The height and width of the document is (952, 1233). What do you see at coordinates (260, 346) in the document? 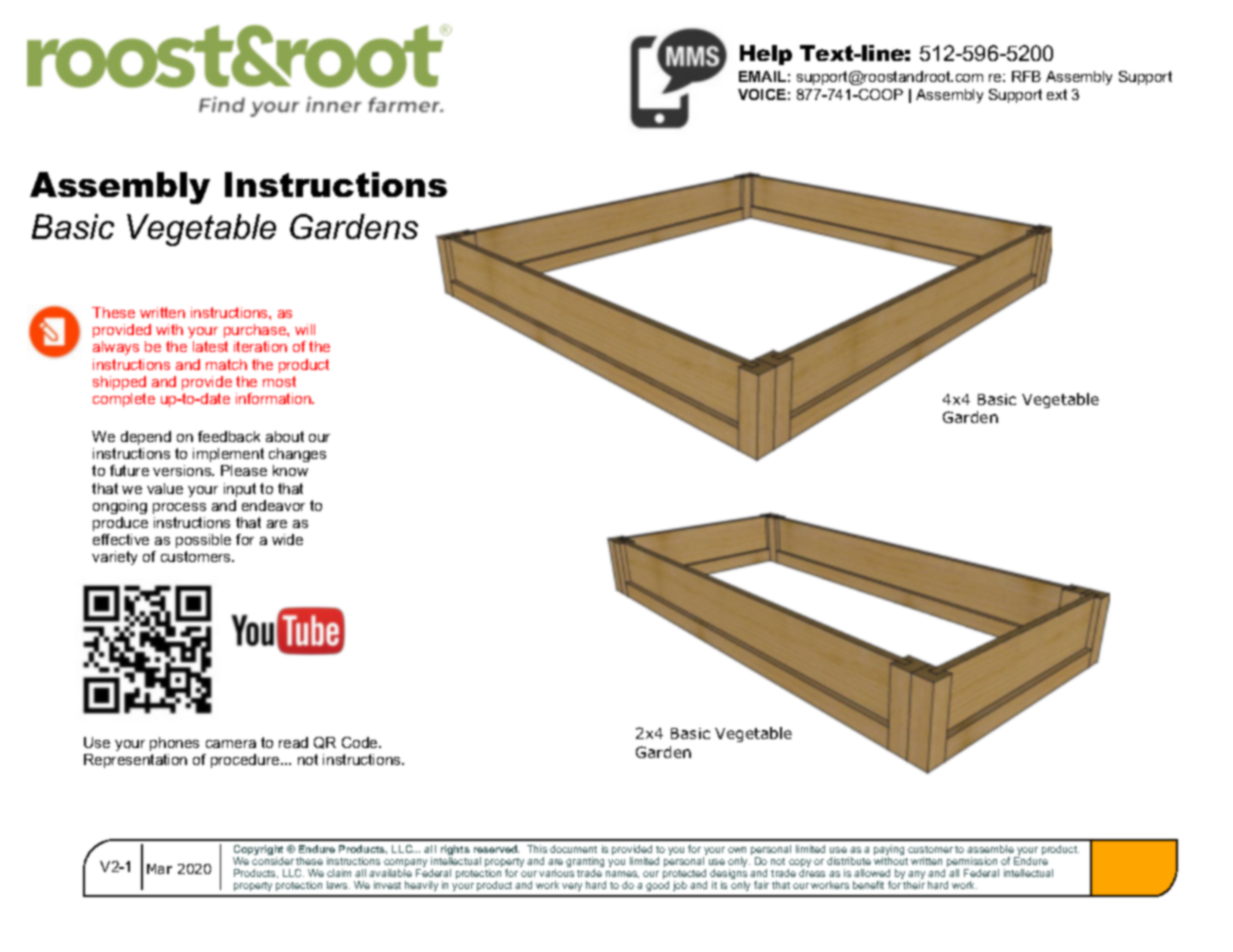
I see `iteration` at bounding box center [260, 346].
